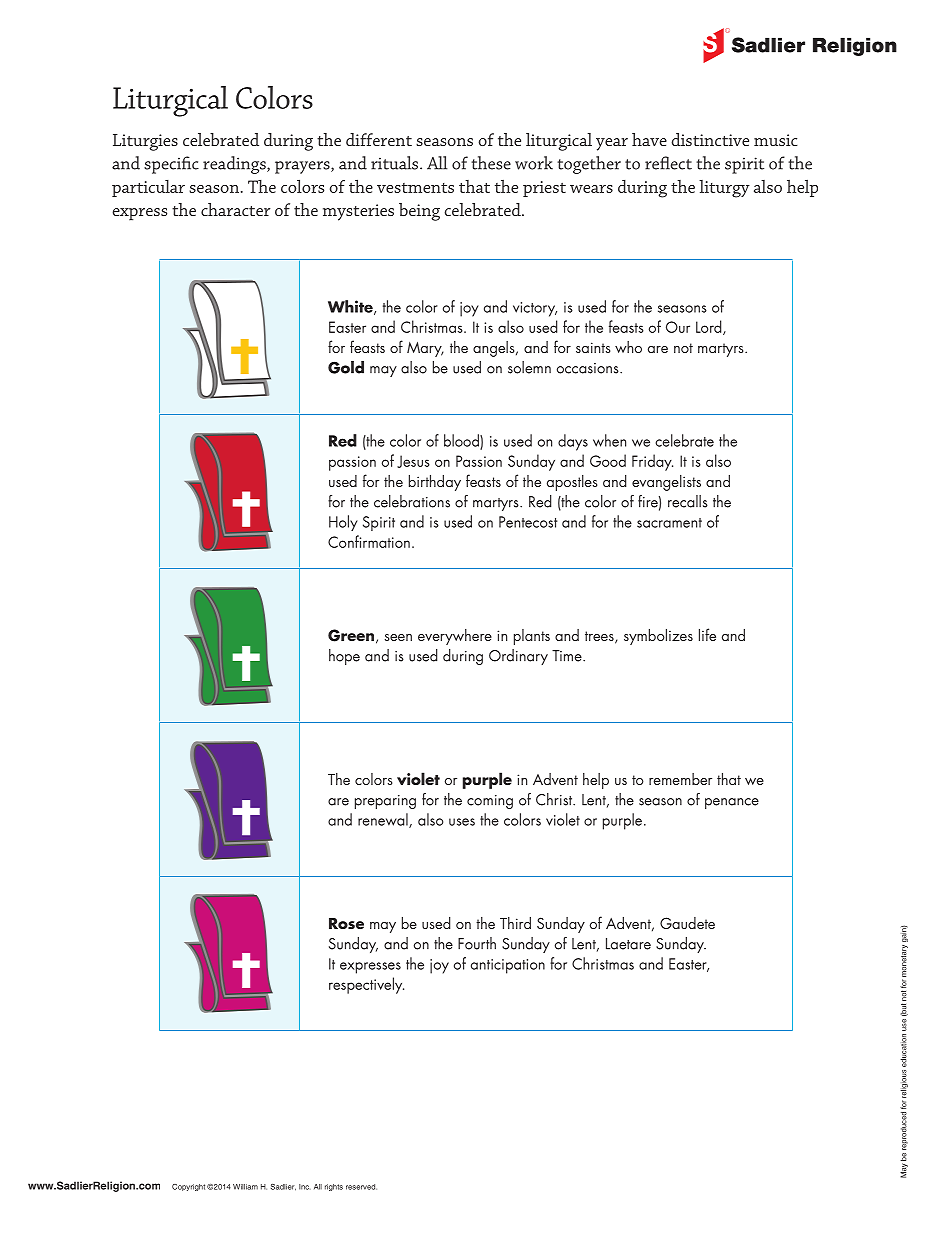 This image has width=952, height=1233. Describe the element at coordinates (477, 943) in the image. I see `Fourth` at that location.
